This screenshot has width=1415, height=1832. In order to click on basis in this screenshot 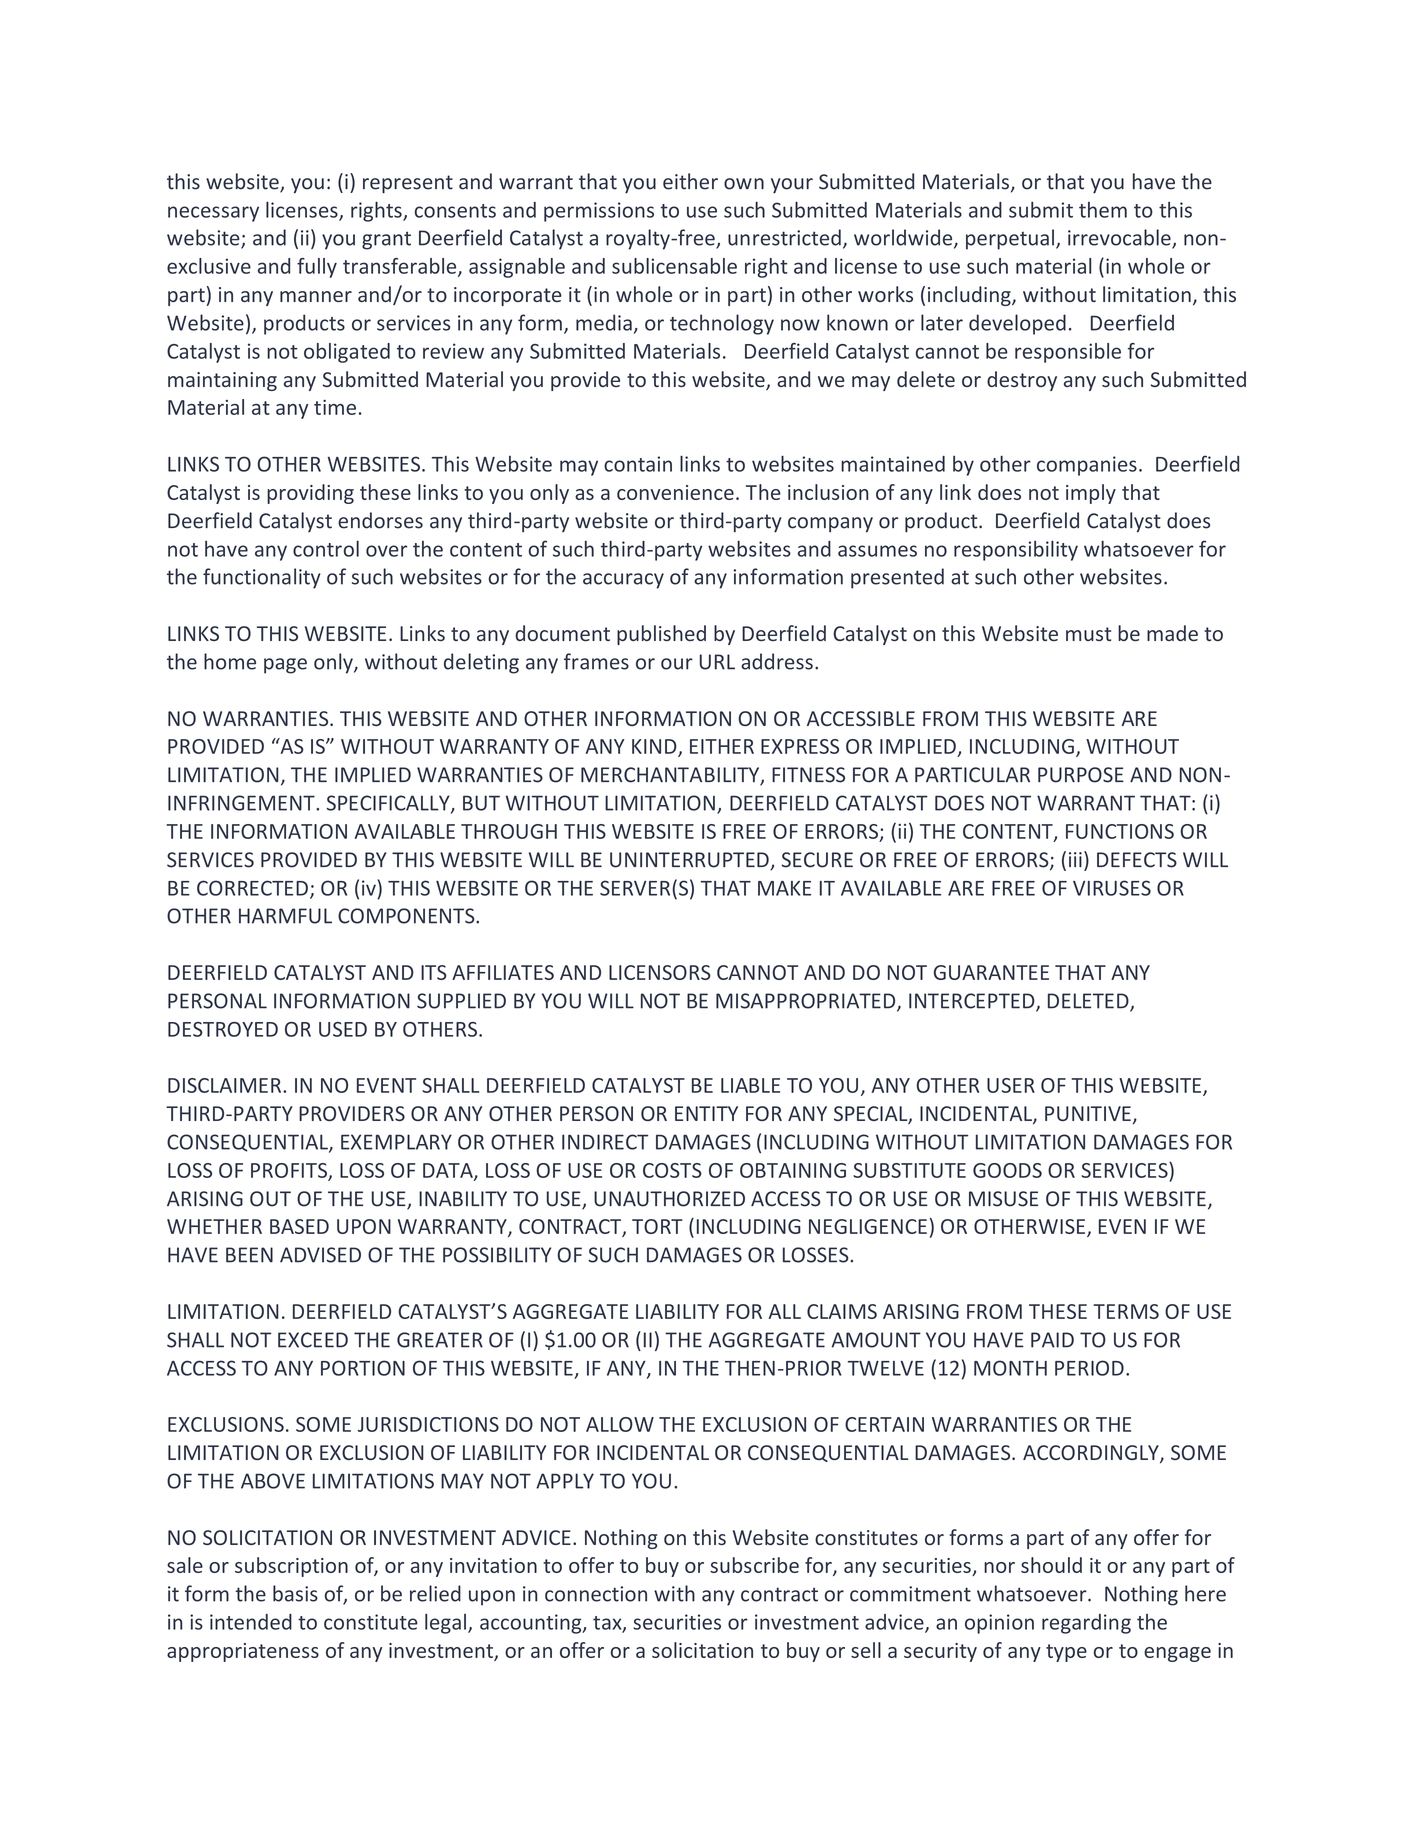, I will do `click(295, 1593)`.
